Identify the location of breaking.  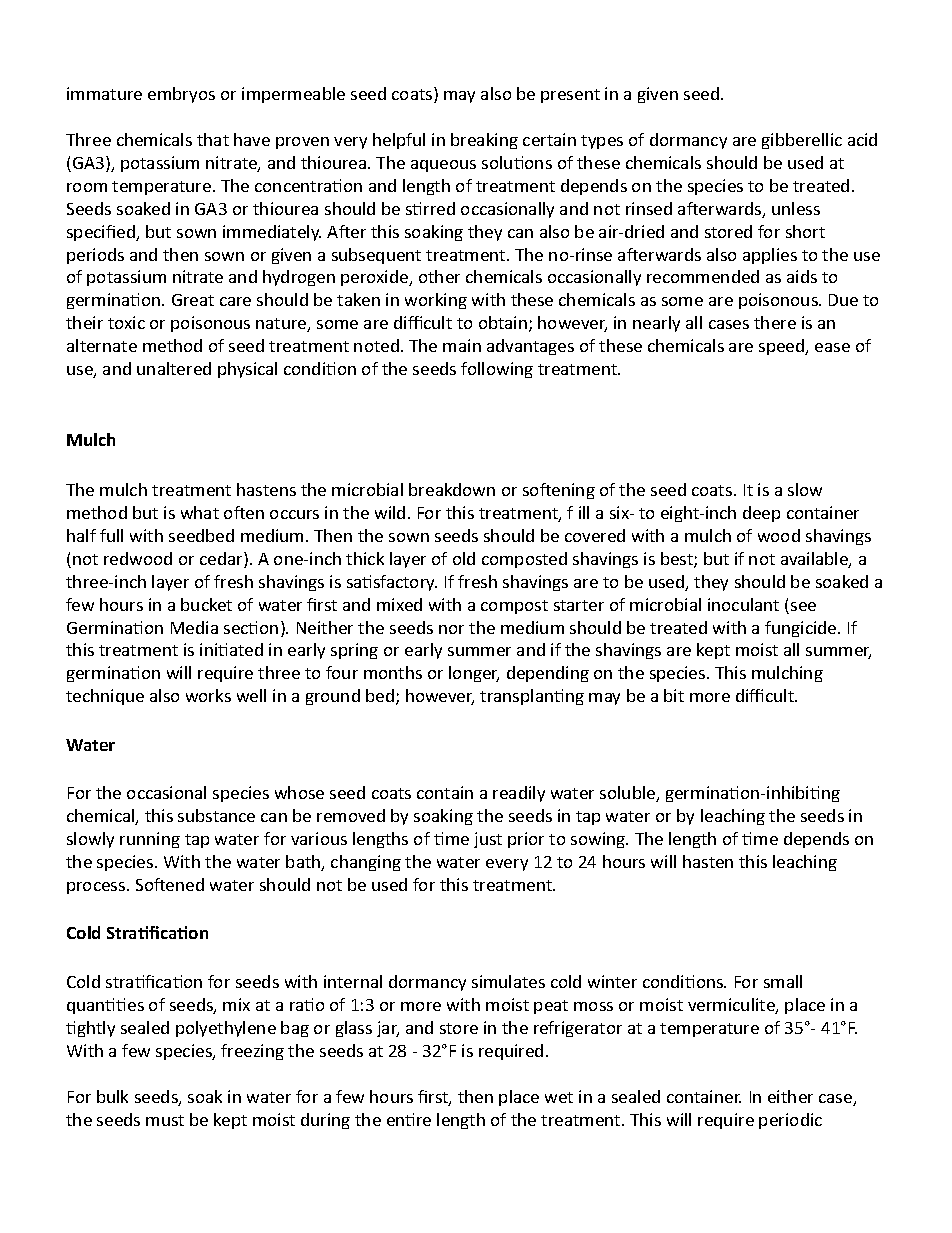
(484, 141).
